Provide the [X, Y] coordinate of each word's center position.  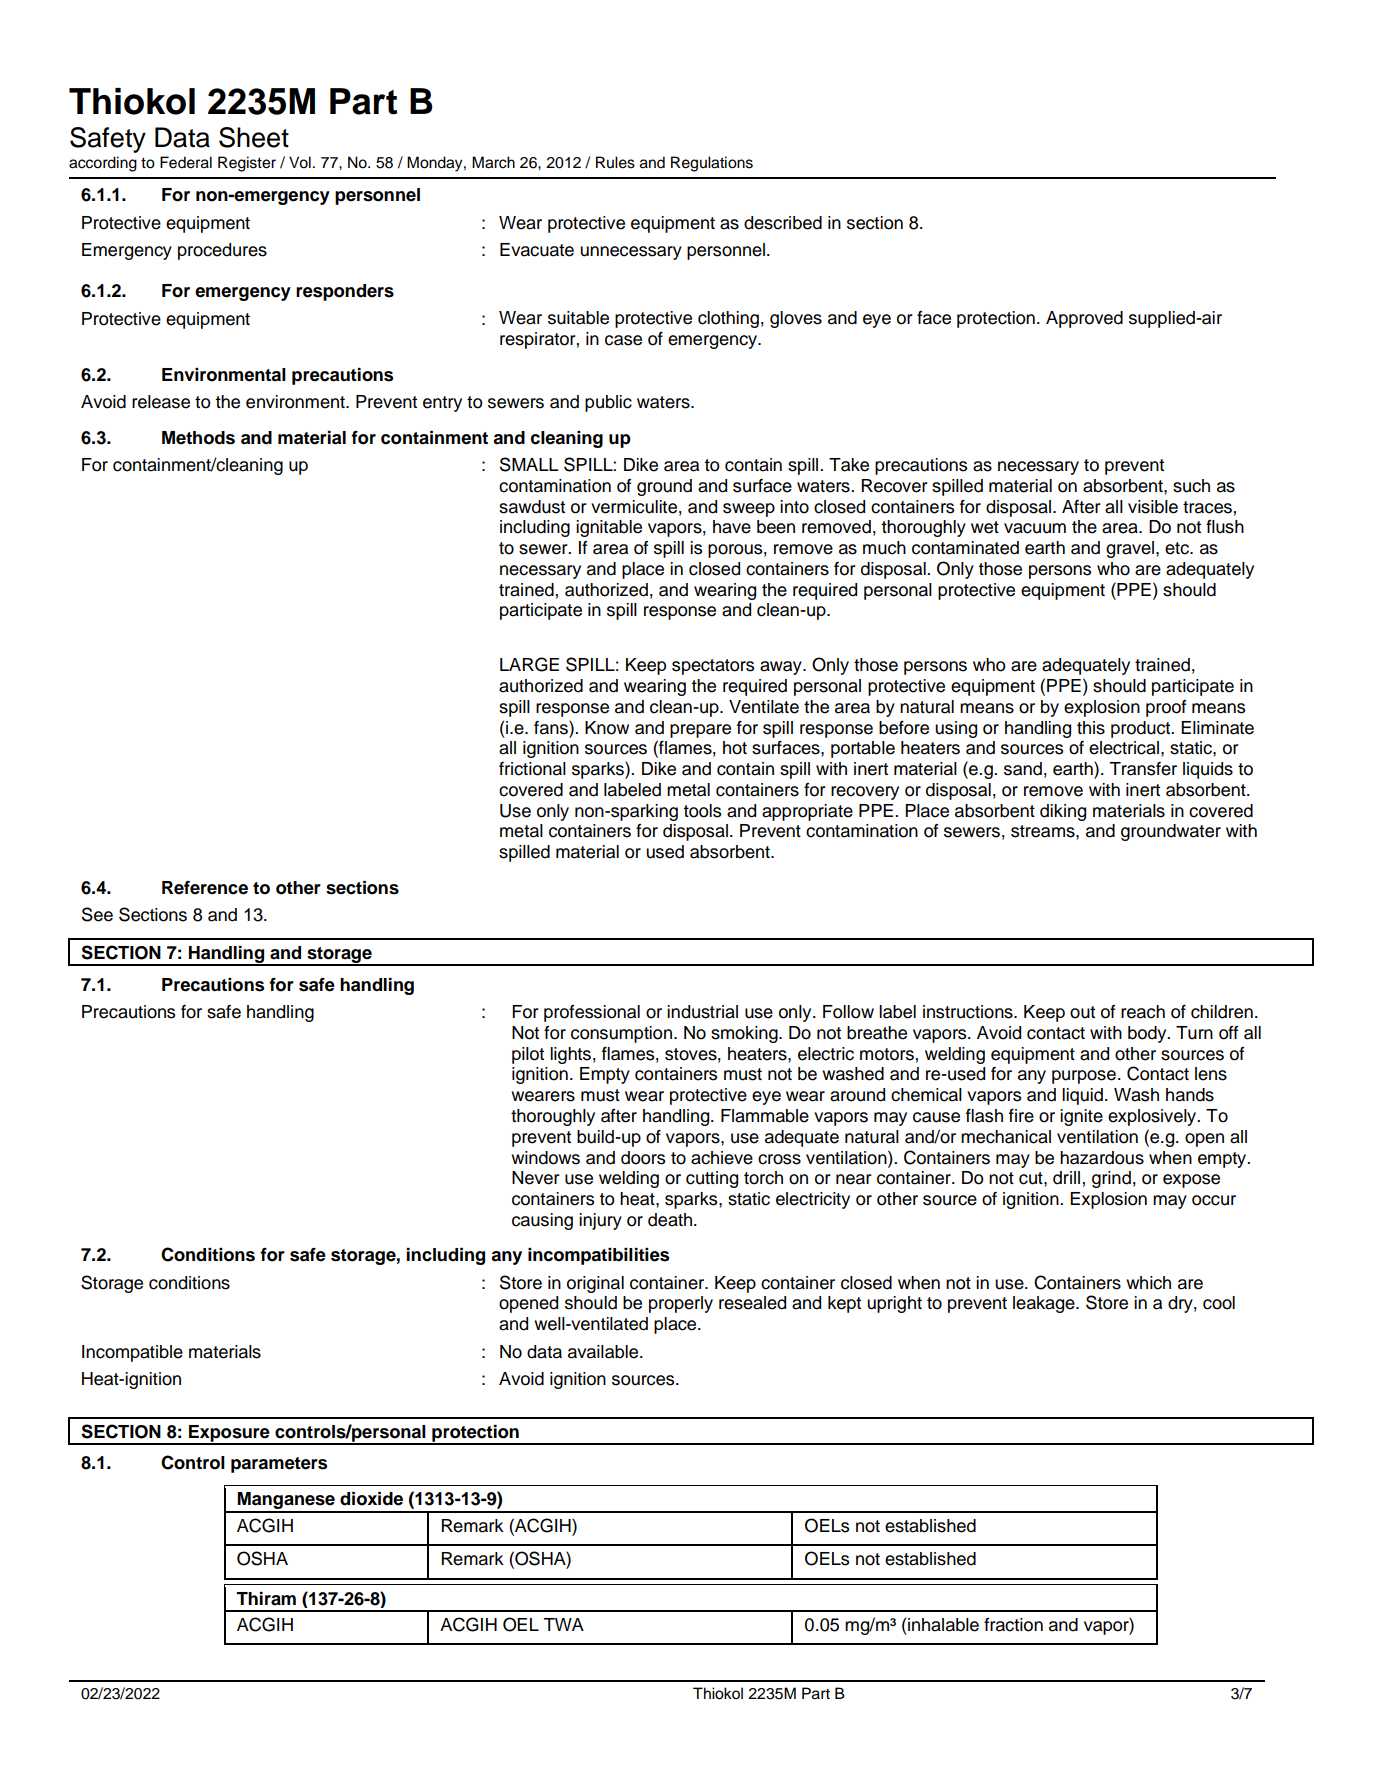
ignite [1081, 1117]
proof [1166, 708]
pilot [528, 1055]
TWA [563, 1624]
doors [643, 1158]
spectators [713, 667]
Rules [615, 162]
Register [247, 164]
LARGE [529, 664]
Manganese [286, 1502]
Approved [1084, 319]
